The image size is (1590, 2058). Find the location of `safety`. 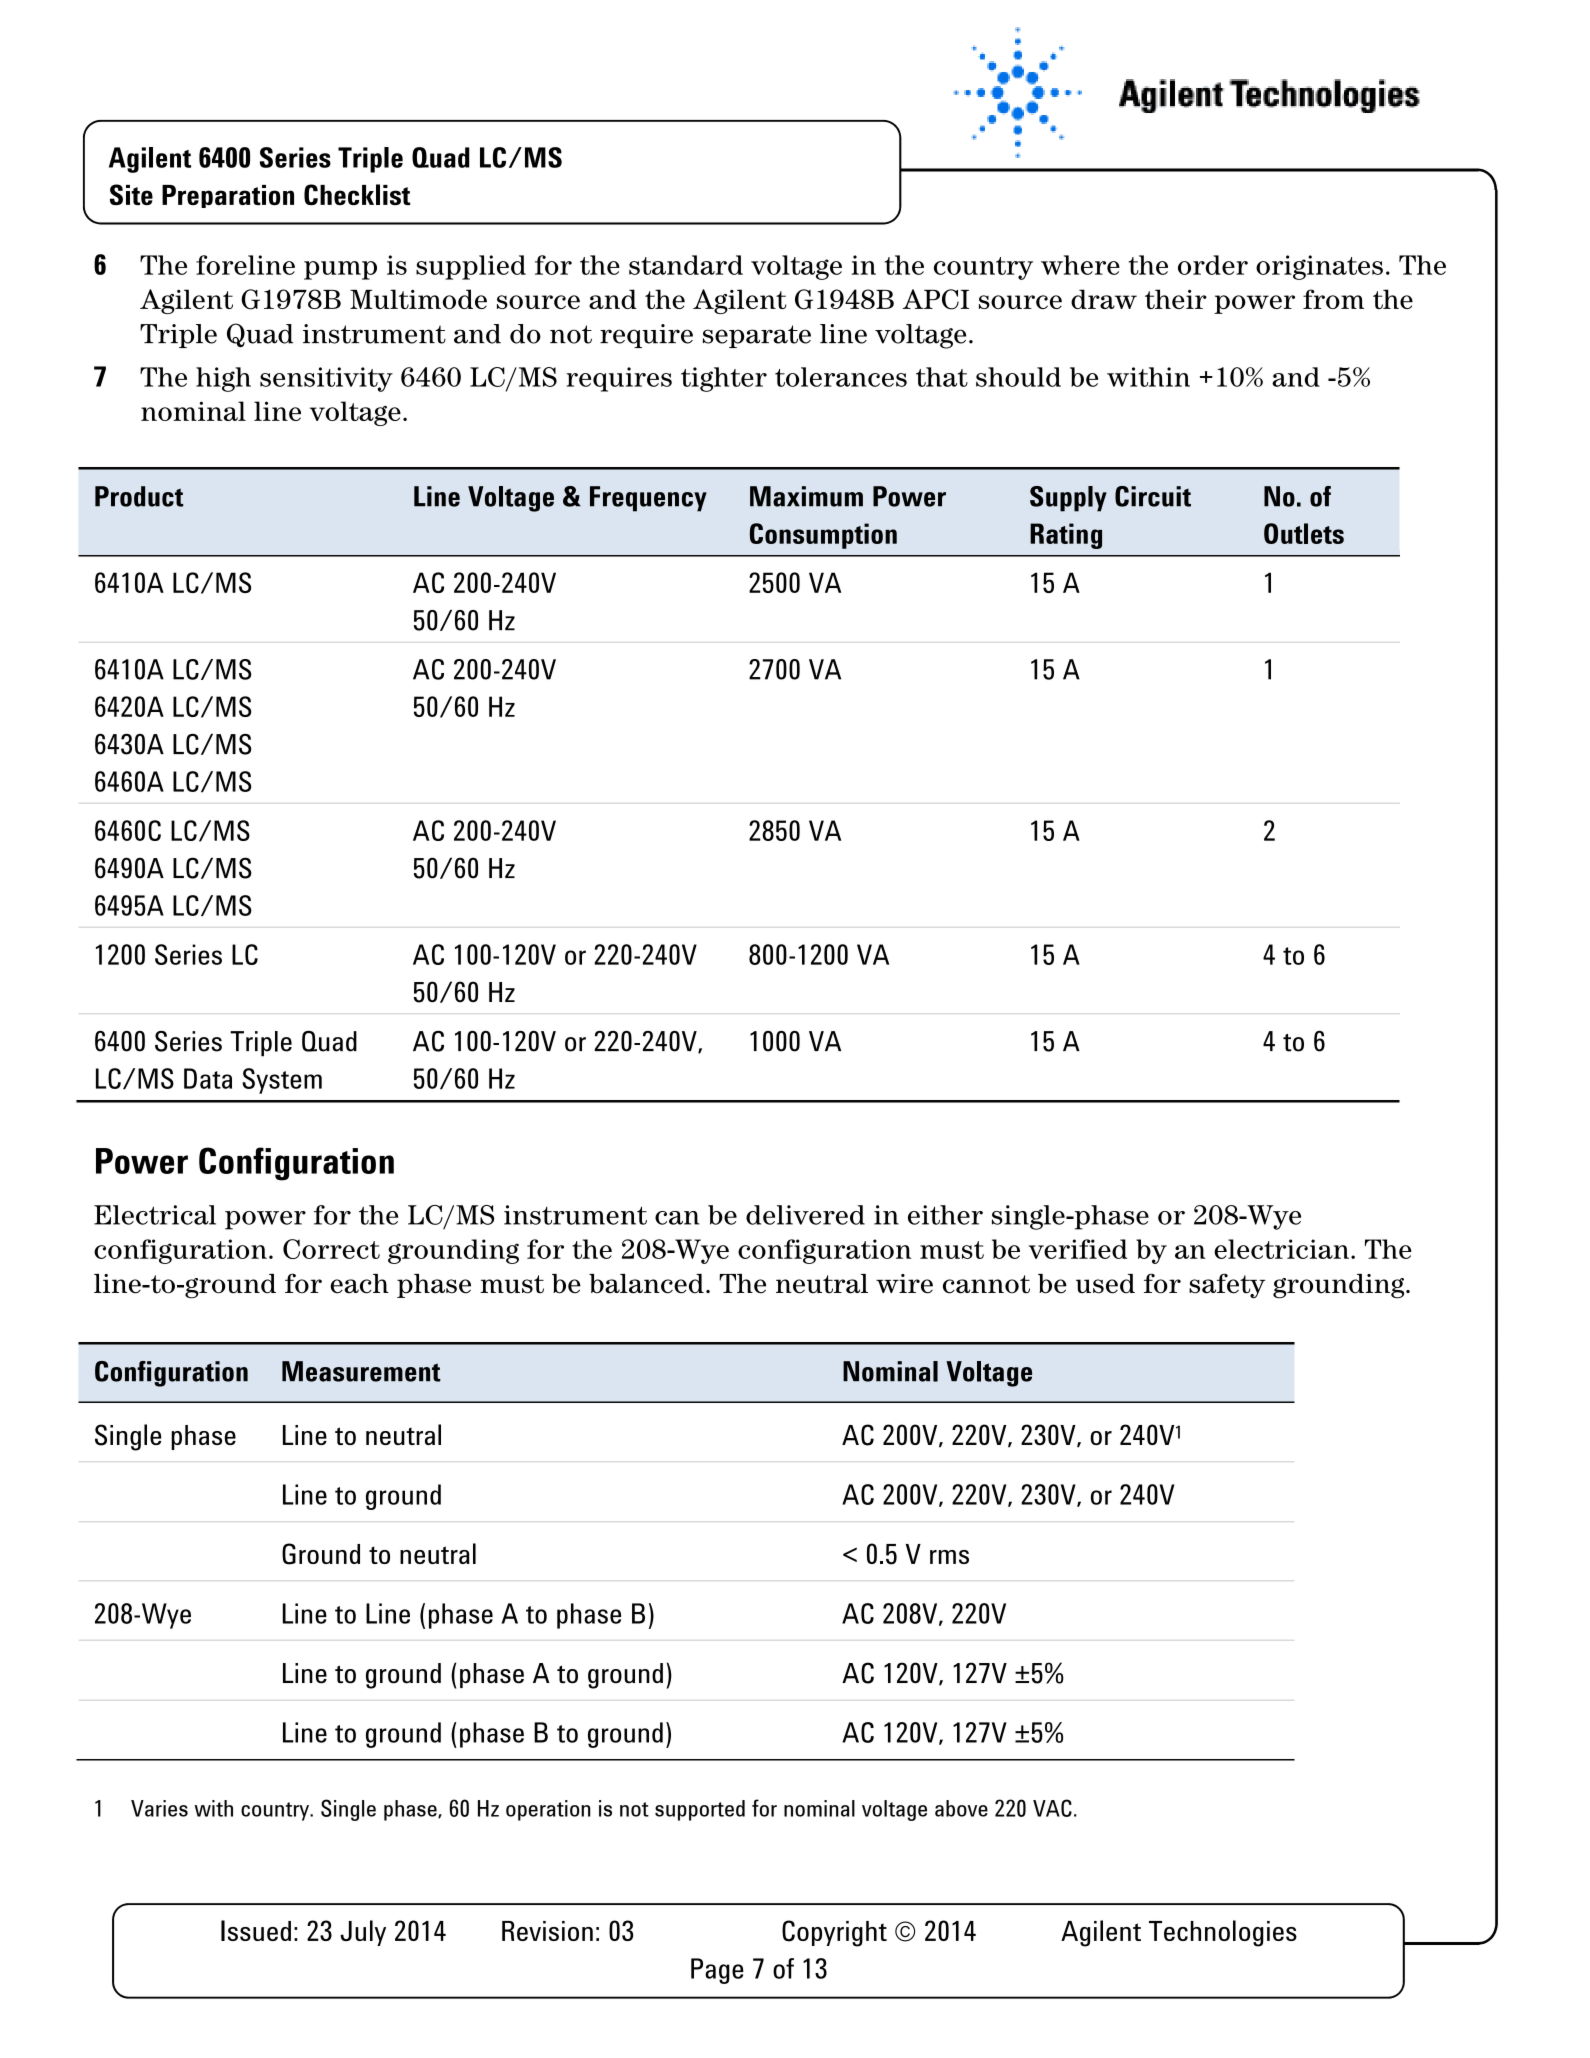

safety is located at coordinates (1227, 1286).
